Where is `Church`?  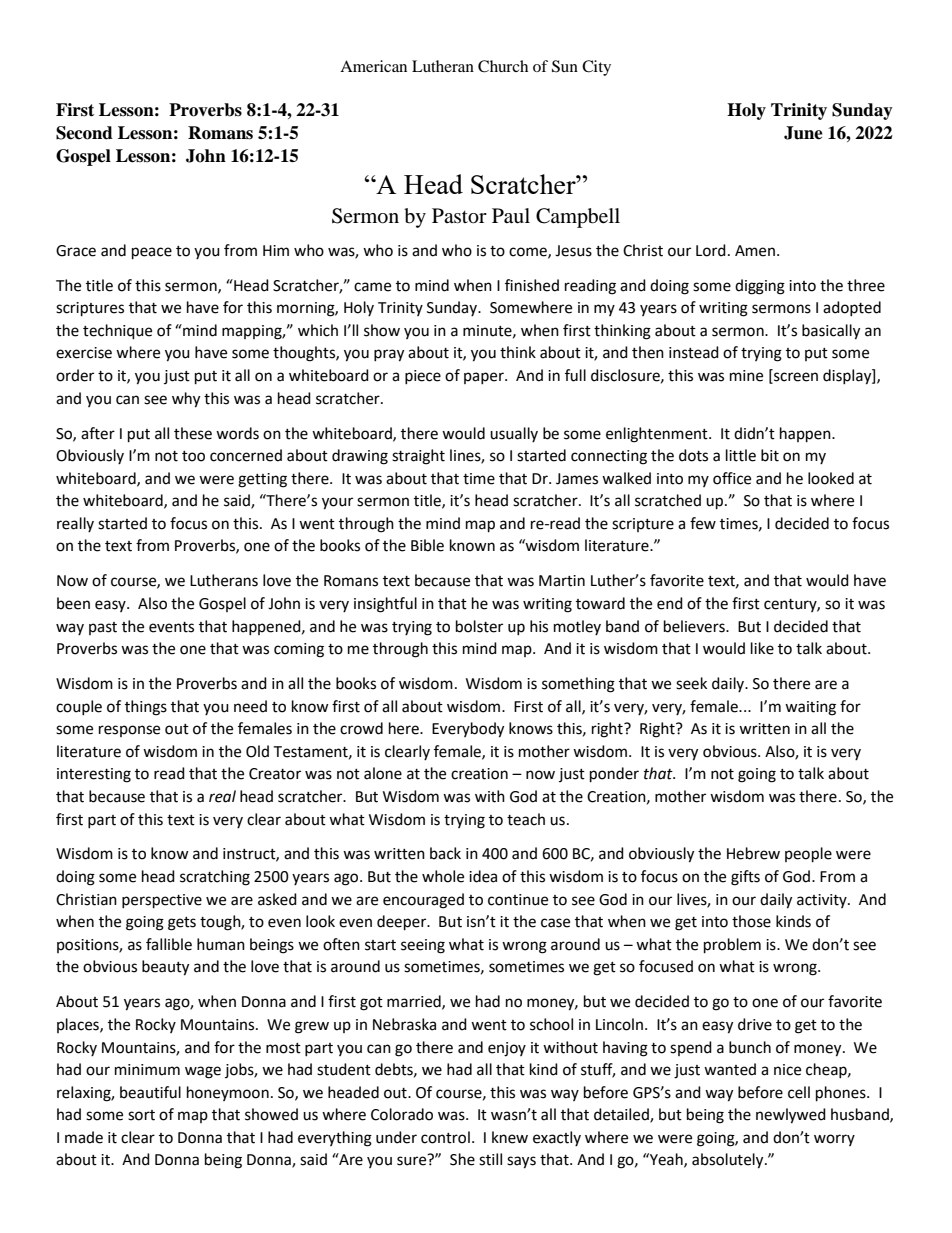 Church is located at coordinates (503, 66).
